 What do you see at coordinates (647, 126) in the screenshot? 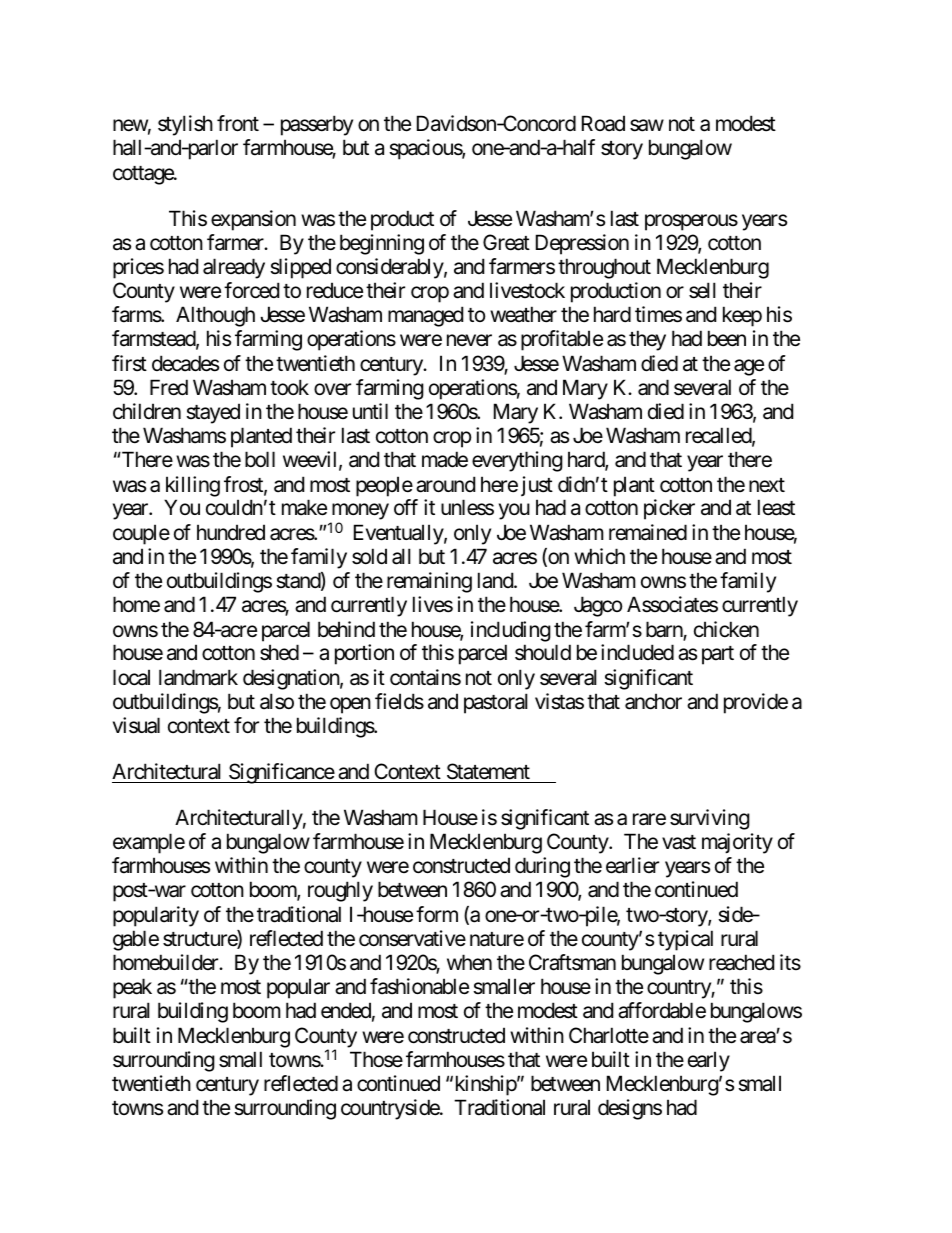
I see `saw` at bounding box center [647, 126].
